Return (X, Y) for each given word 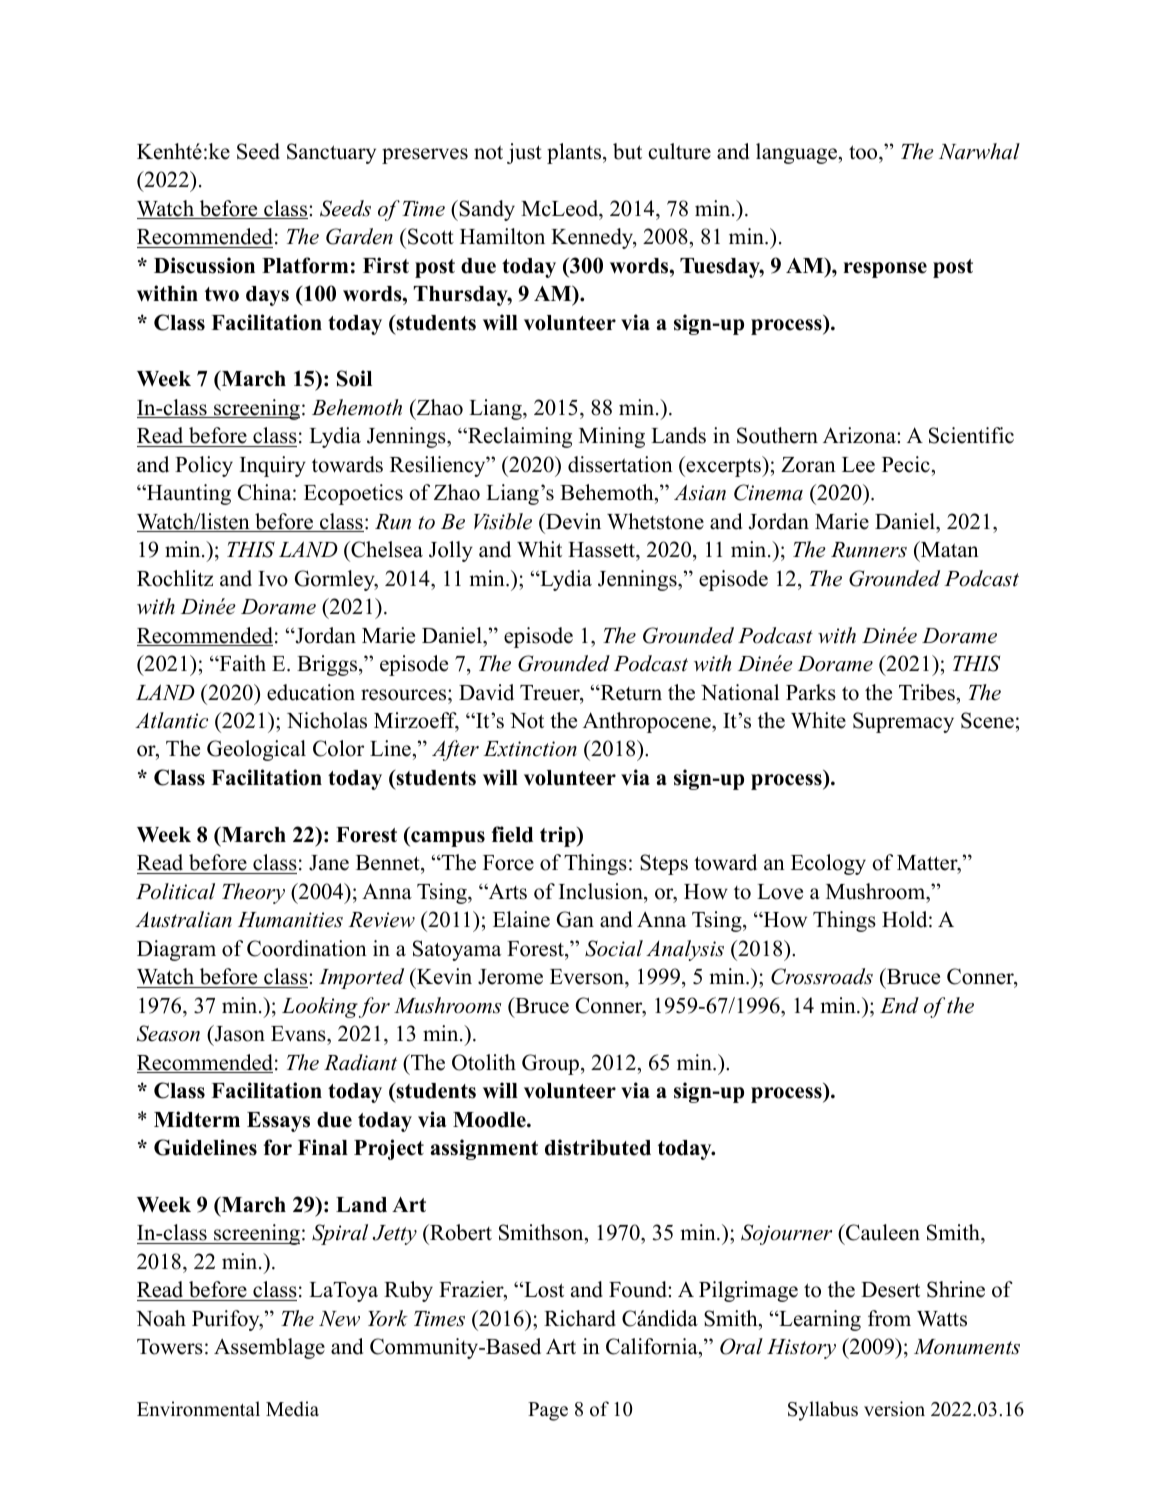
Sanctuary (331, 153)
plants (575, 153)
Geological (256, 750)
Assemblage (269, 1348)
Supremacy (903, 722)
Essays (278, 1122)
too (864, 152)
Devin (572, 521)
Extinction (530, 749)
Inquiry (273, 466)
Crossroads (822, 976)
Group (550, 1064)
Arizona (860, 435)
